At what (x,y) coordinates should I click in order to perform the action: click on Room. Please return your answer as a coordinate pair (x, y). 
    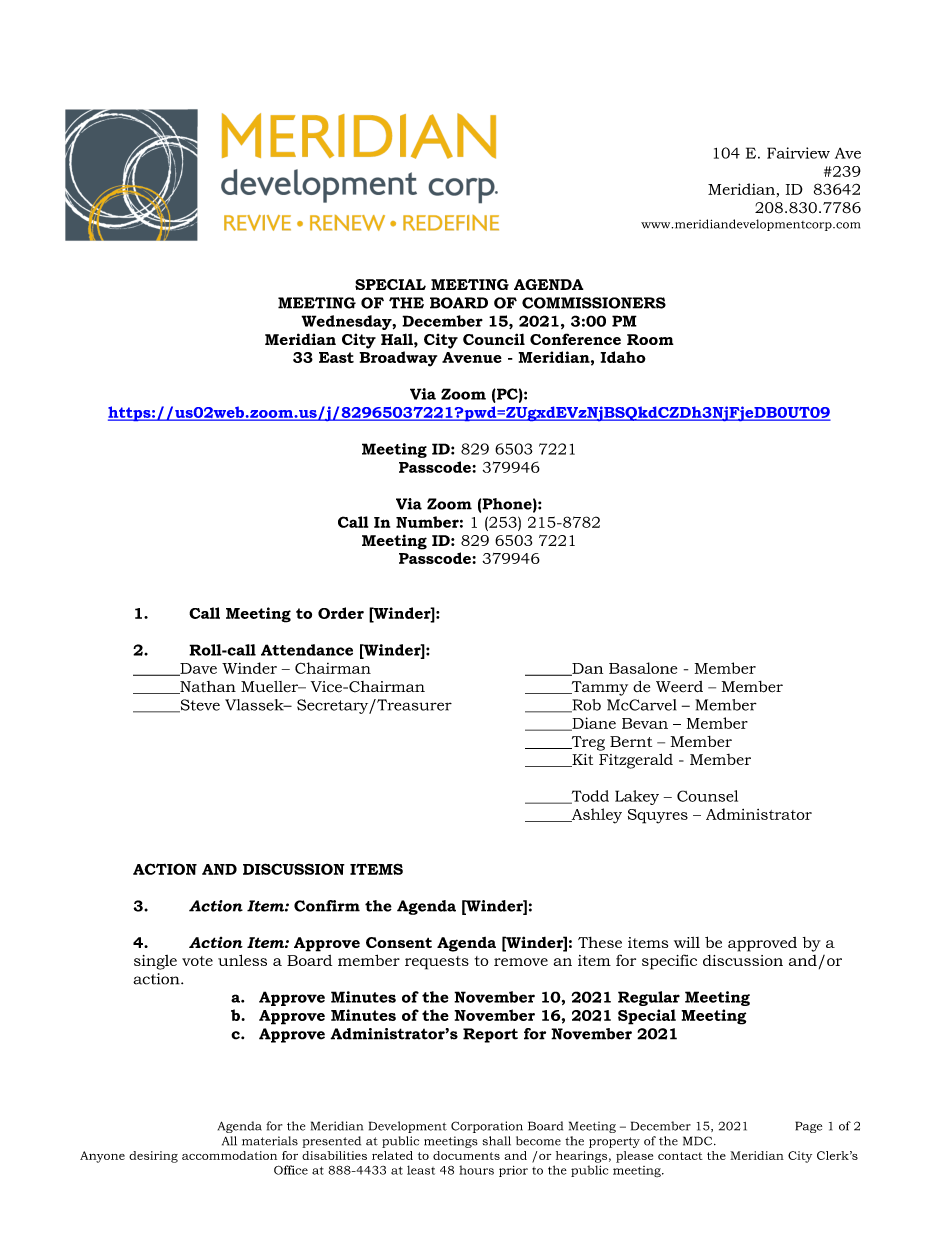
    Looking at the image, I should click on (650, 339).
